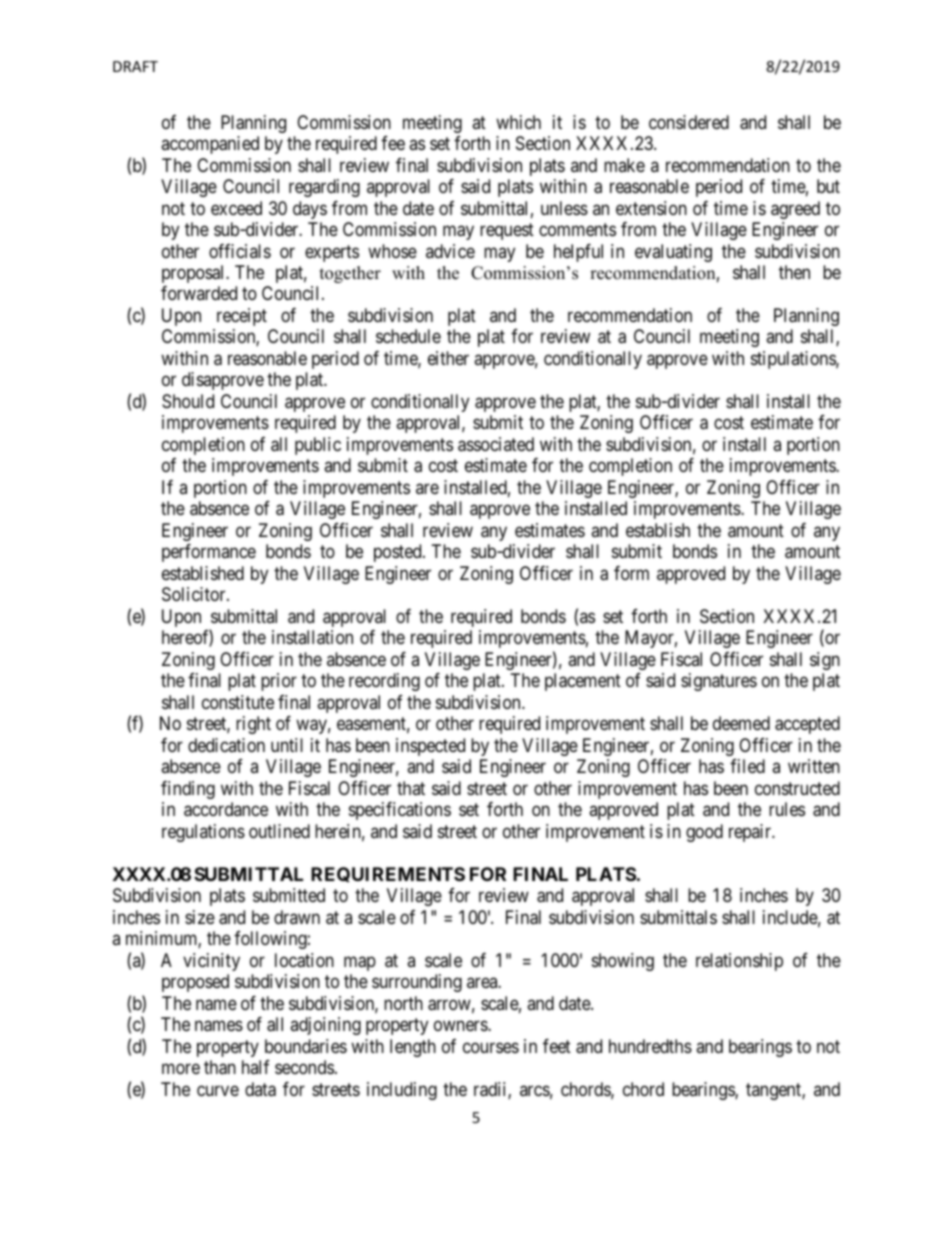 The height and width of the screenshot is (1233, 952). Describe the element at coordinates (210, 145) in the screenshot. I see `accompanied` at that location.
